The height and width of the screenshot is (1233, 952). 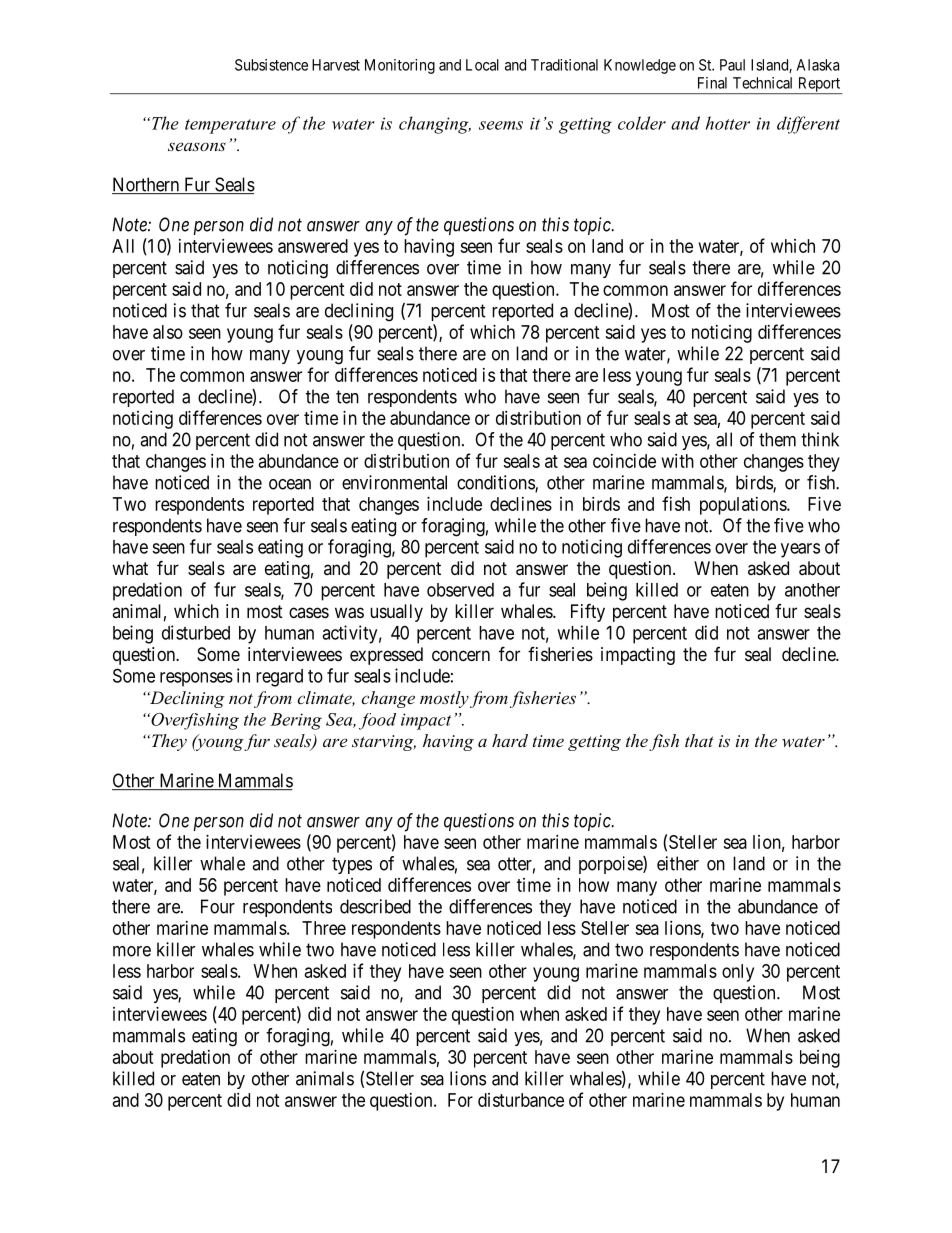 I want to click on years, so click(x=800, y=550).
